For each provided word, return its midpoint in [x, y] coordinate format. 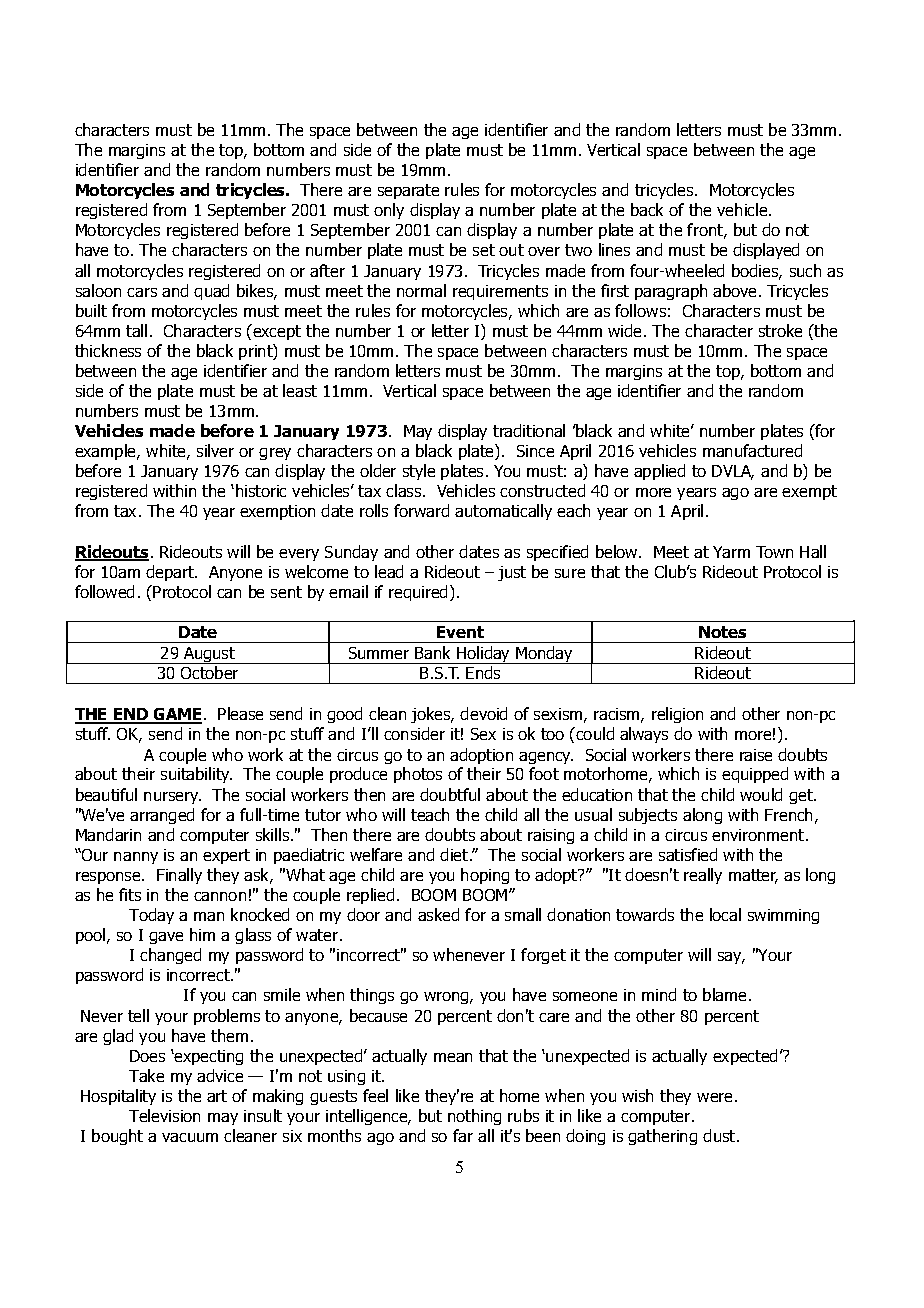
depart [171, 573]
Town [774, 552]
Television [164, 1115]
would [761, 794]
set [484, 250]
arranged [162, 816]
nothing [474, 1117]
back [647, 209]
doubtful [450, 794]
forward [421, 510]
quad [211, 292]
